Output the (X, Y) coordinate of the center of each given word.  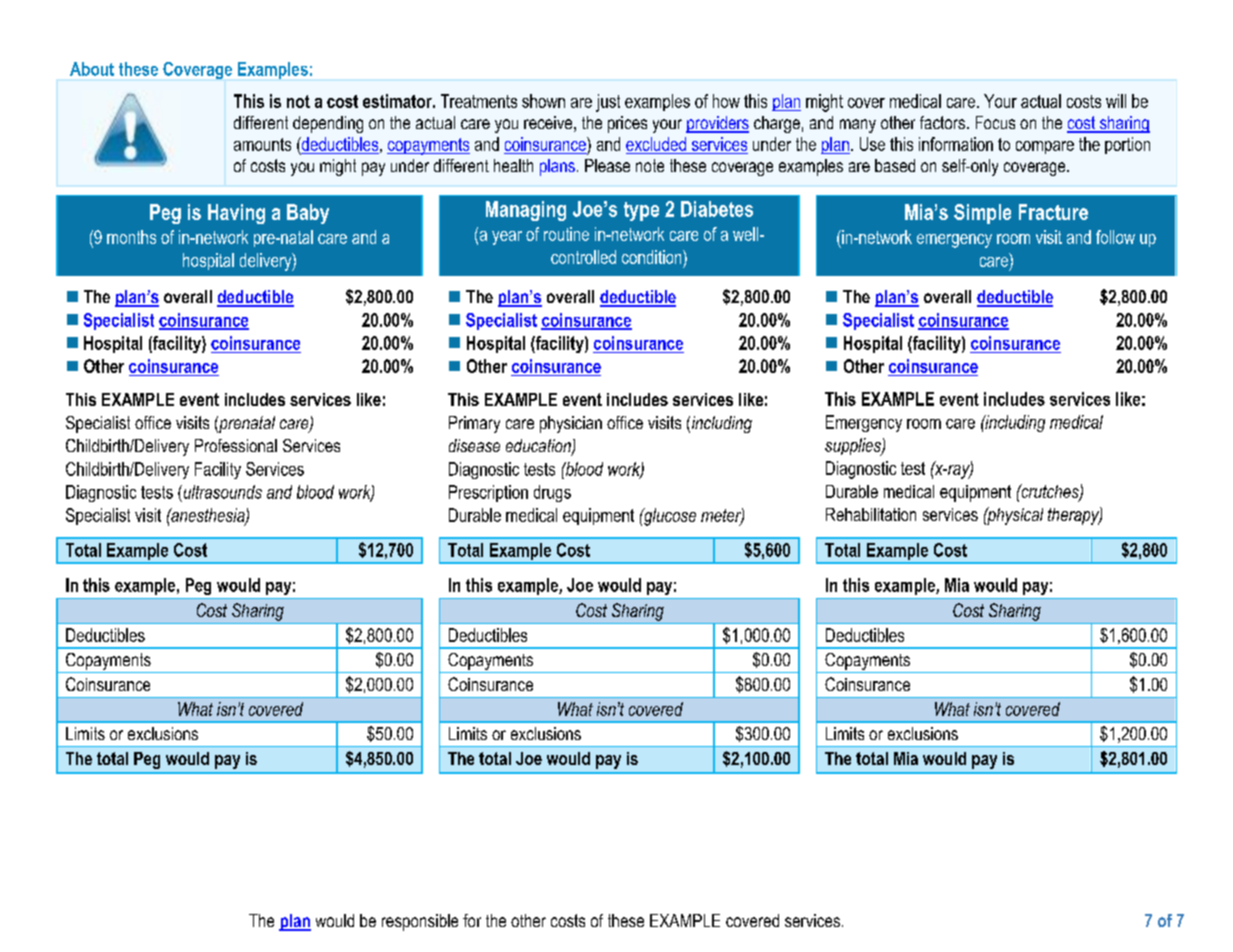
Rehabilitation (871, 514)
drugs (552, 493)
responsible (420, 922)
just (608, 103)
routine (566, 234)
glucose (669, 517)
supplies (854, 447)
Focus (995, 122)
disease (474, 445)
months (131, 237)
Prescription (488, 493)
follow (1115, 237)
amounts (262, 144)
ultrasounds (221, 492)
